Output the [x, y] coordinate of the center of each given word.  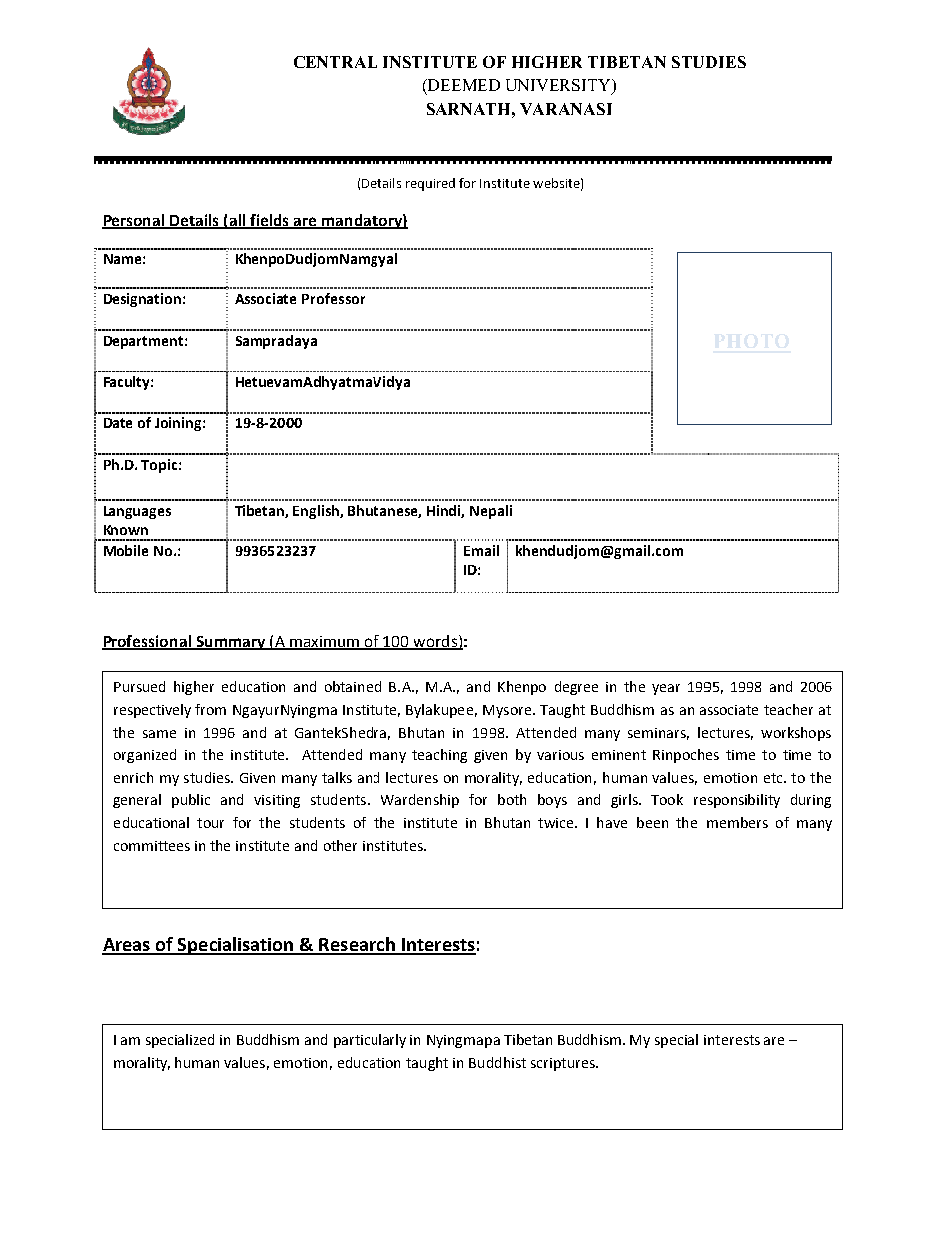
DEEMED [463, 85]
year [666, 689]
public [191, 801]
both [512, 799]
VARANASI [566, 109]
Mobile [126, 550]
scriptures [564, 1064]
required [430, 184]
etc [774, 778]
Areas [127, 946]
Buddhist [497, 1062]
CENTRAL [335, 62]
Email [481, 550]
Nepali [491, 512]
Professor [333, 298]
